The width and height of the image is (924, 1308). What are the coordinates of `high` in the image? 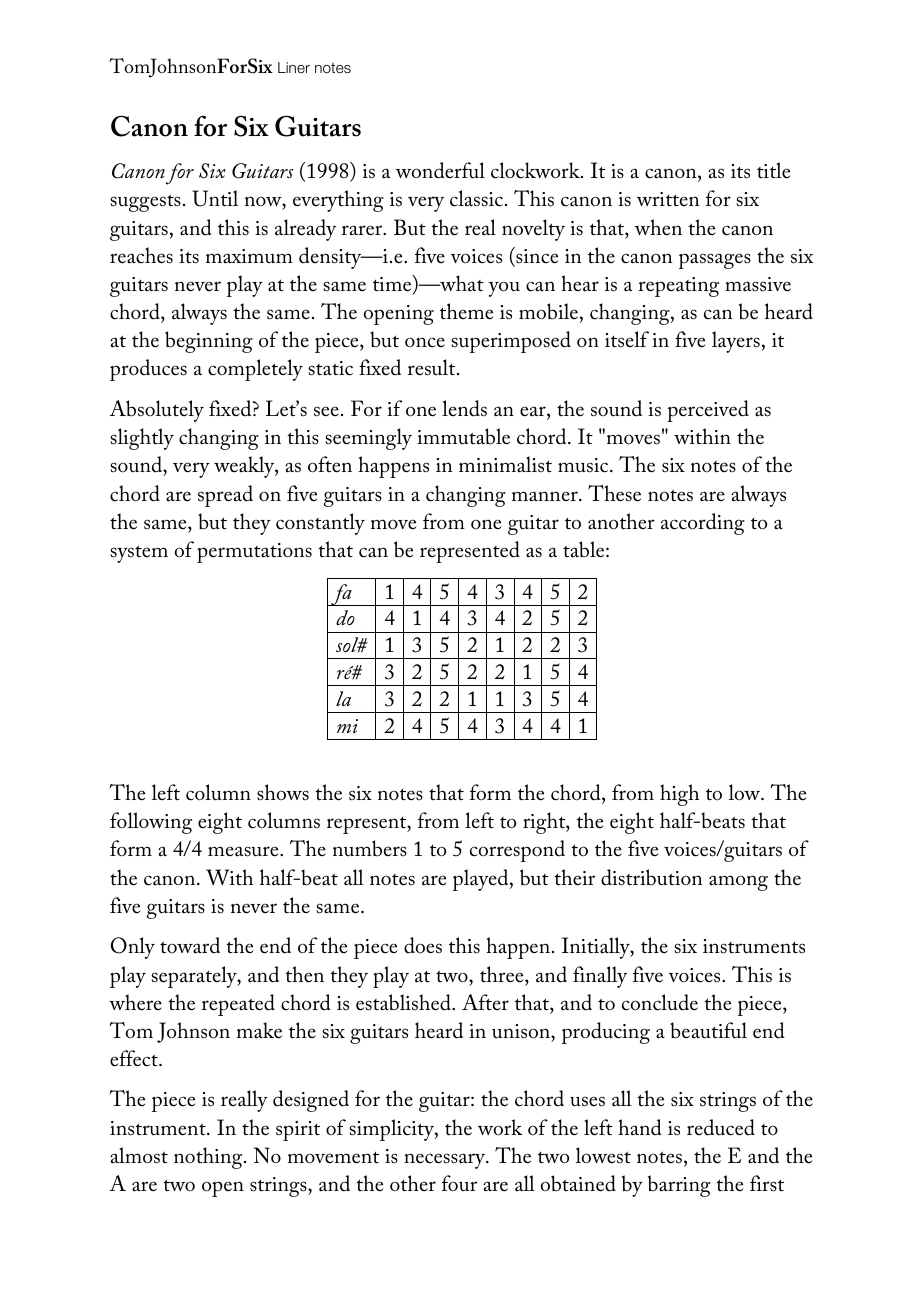 It's located at (679, 795).
